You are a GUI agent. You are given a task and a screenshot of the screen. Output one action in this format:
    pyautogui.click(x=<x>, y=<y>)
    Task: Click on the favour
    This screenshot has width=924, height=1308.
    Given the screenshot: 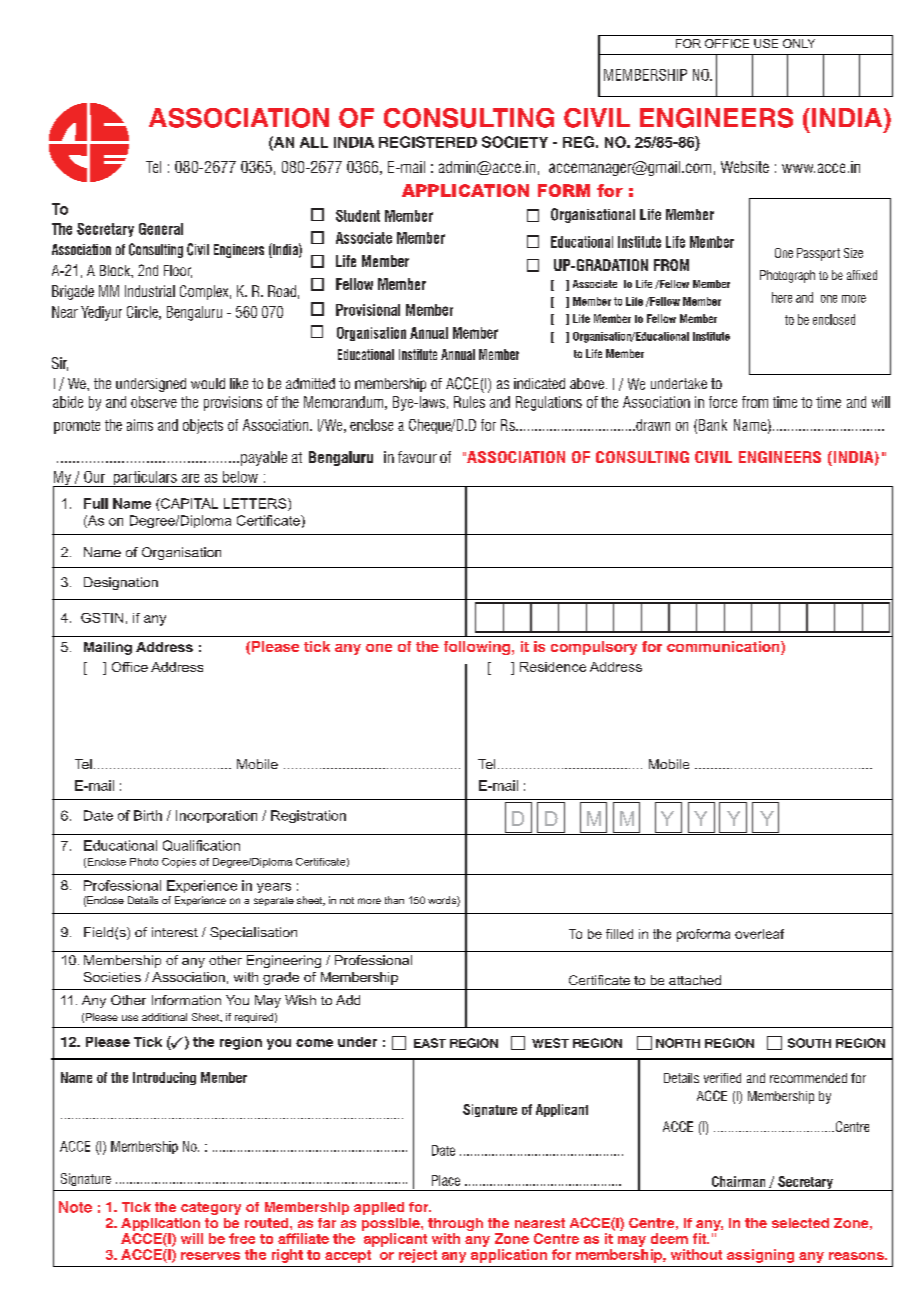 What is the action you would take?
    pyautogui.click(x=417, y=457)
